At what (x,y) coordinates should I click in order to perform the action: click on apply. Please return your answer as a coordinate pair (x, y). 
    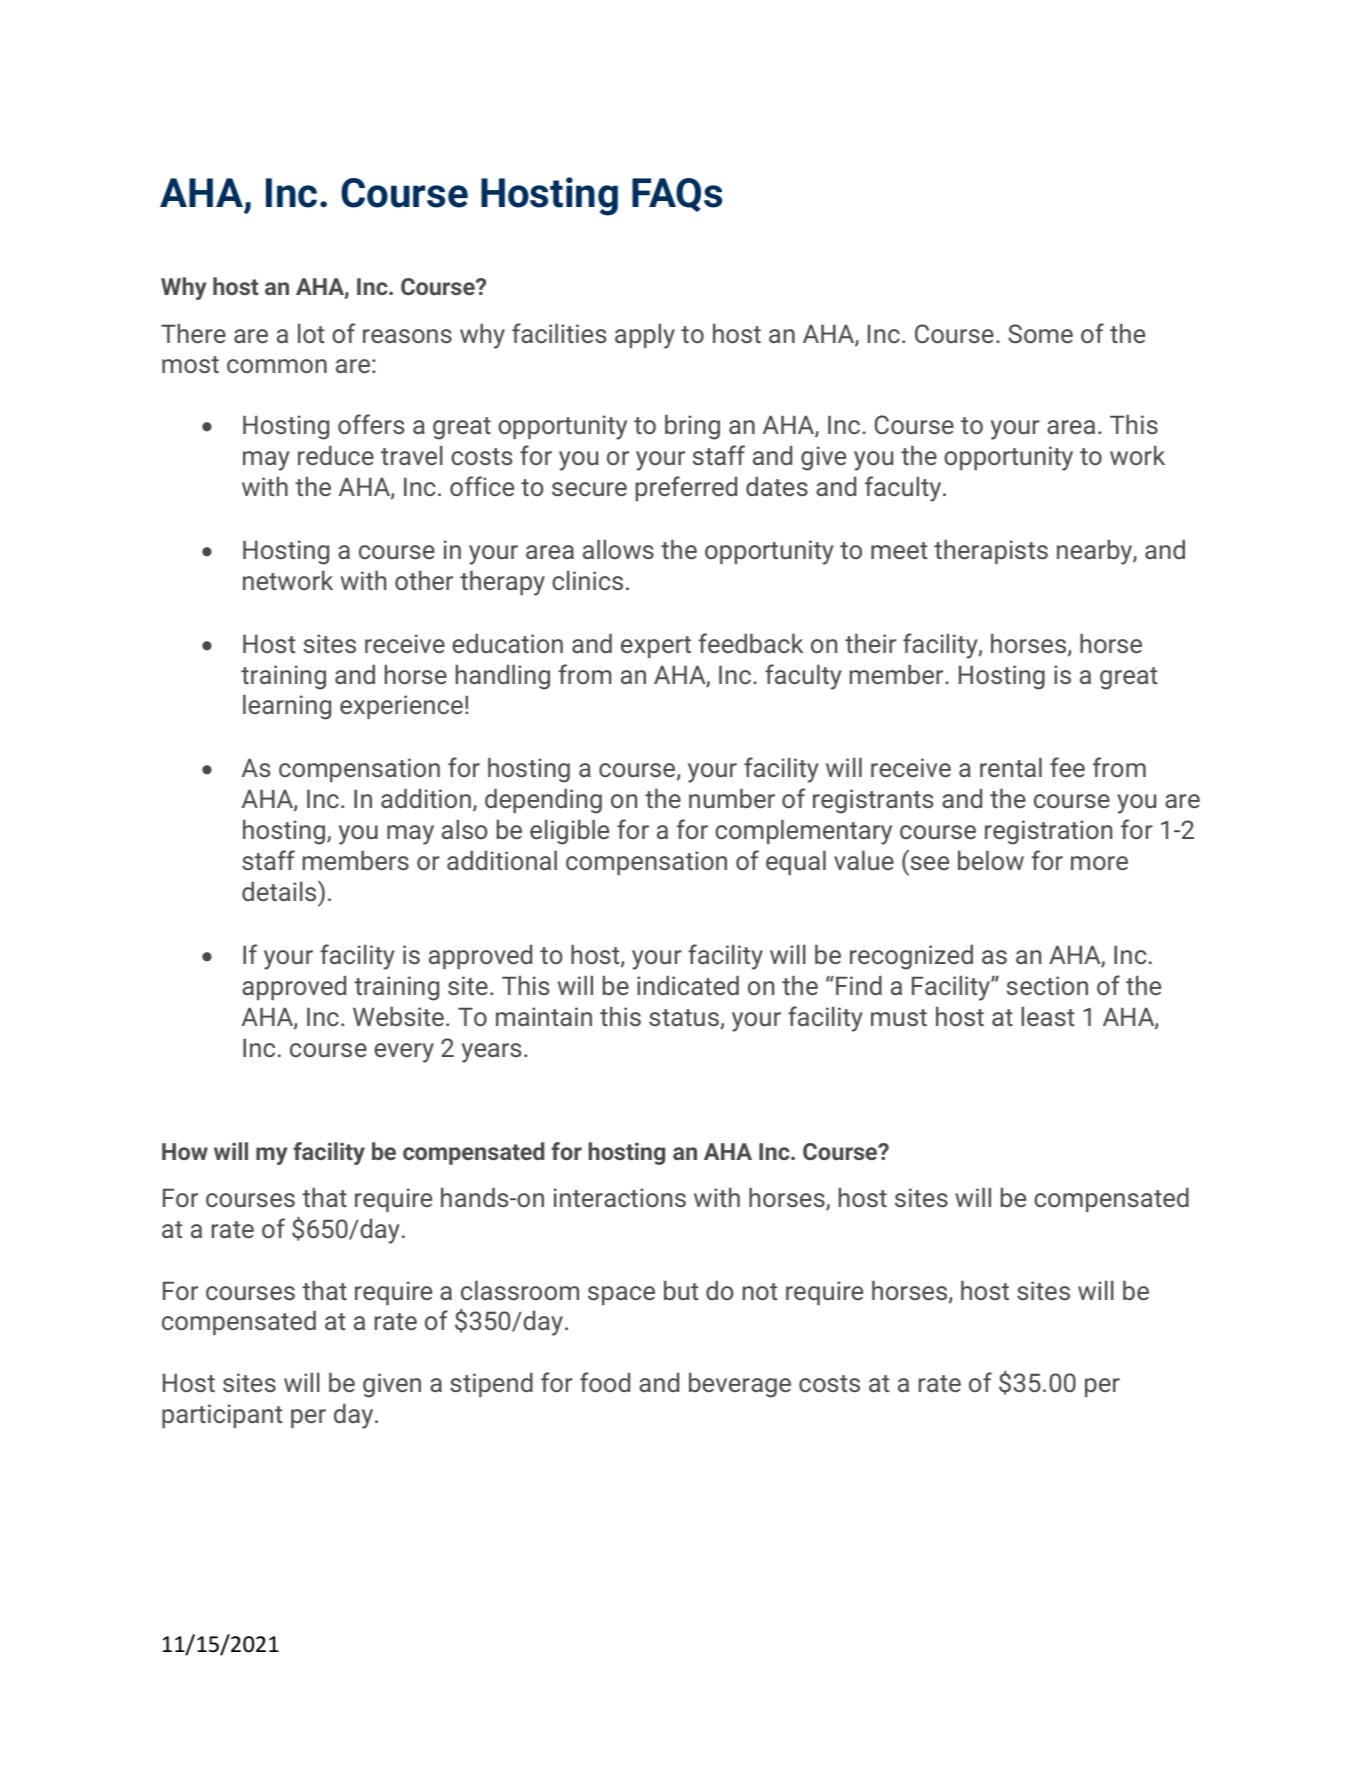
    Looking at the image, I should click on (645, 336).
